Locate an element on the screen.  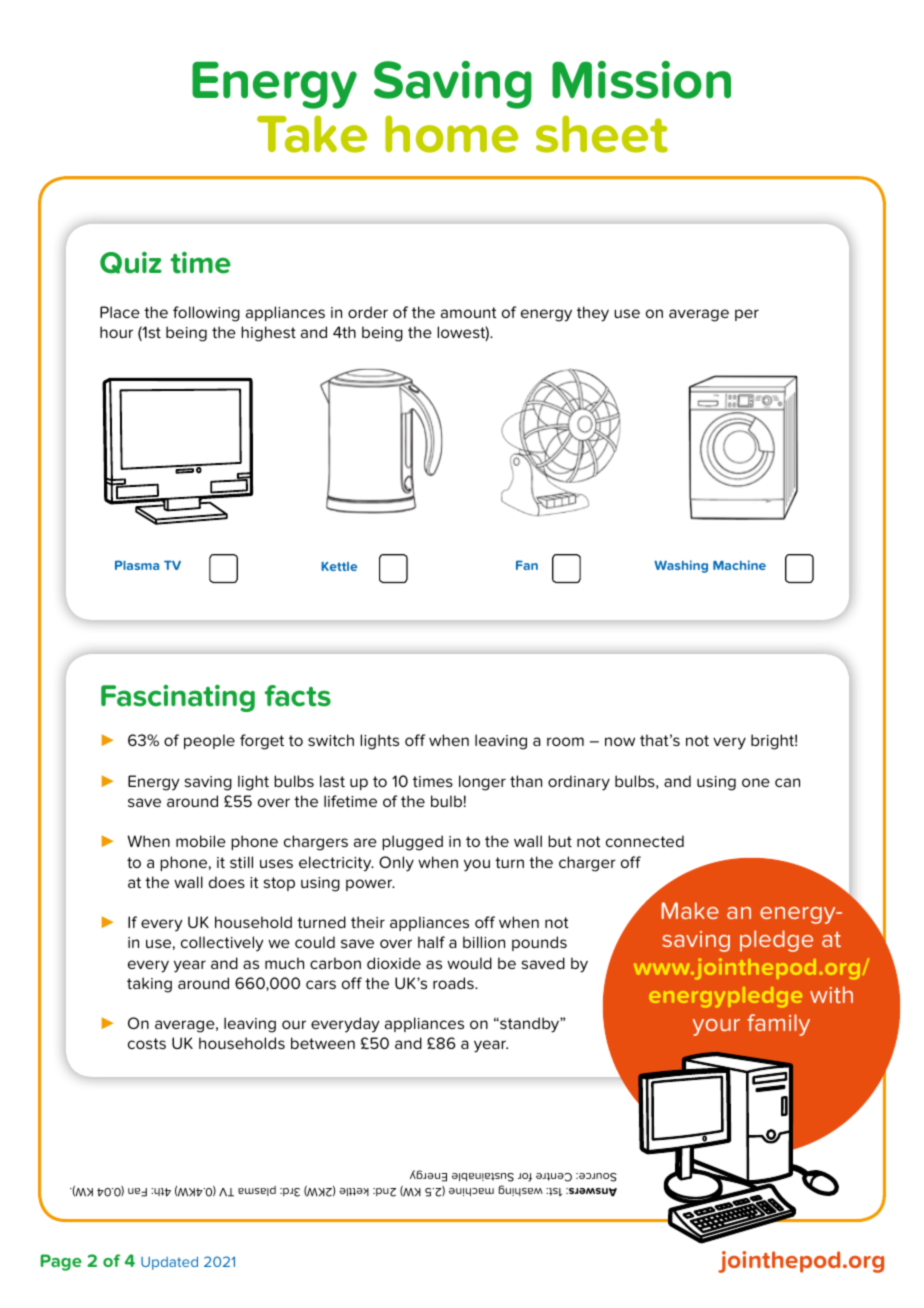
now is located at coordinates (620, 741).
